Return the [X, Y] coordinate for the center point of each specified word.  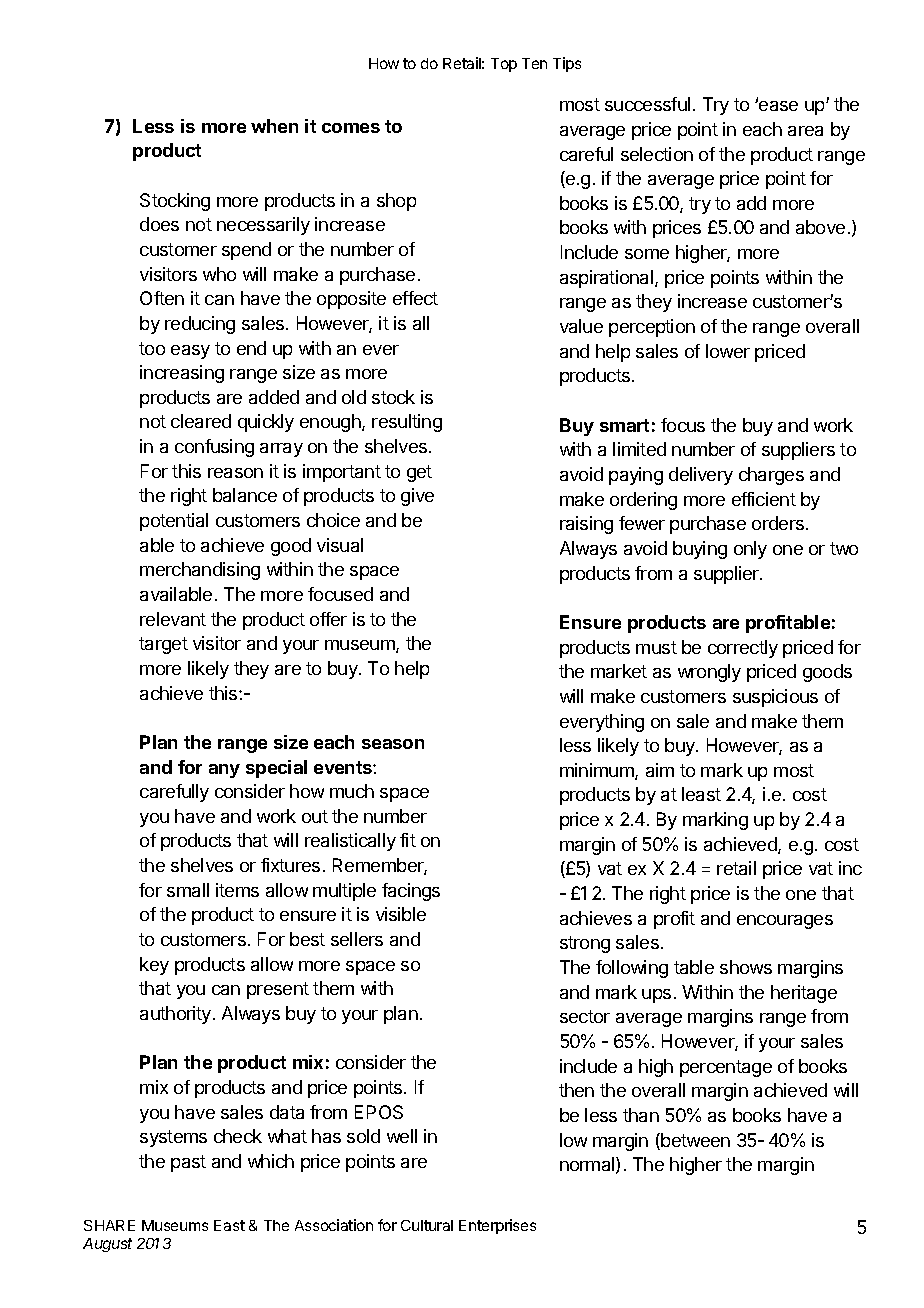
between [694, 1141]
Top [504, 65]
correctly [743, 649]
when [274, 126]
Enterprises [497, 1226]
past [188, 1163]
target [163, 645]
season [393, 744]
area [805, 131]
